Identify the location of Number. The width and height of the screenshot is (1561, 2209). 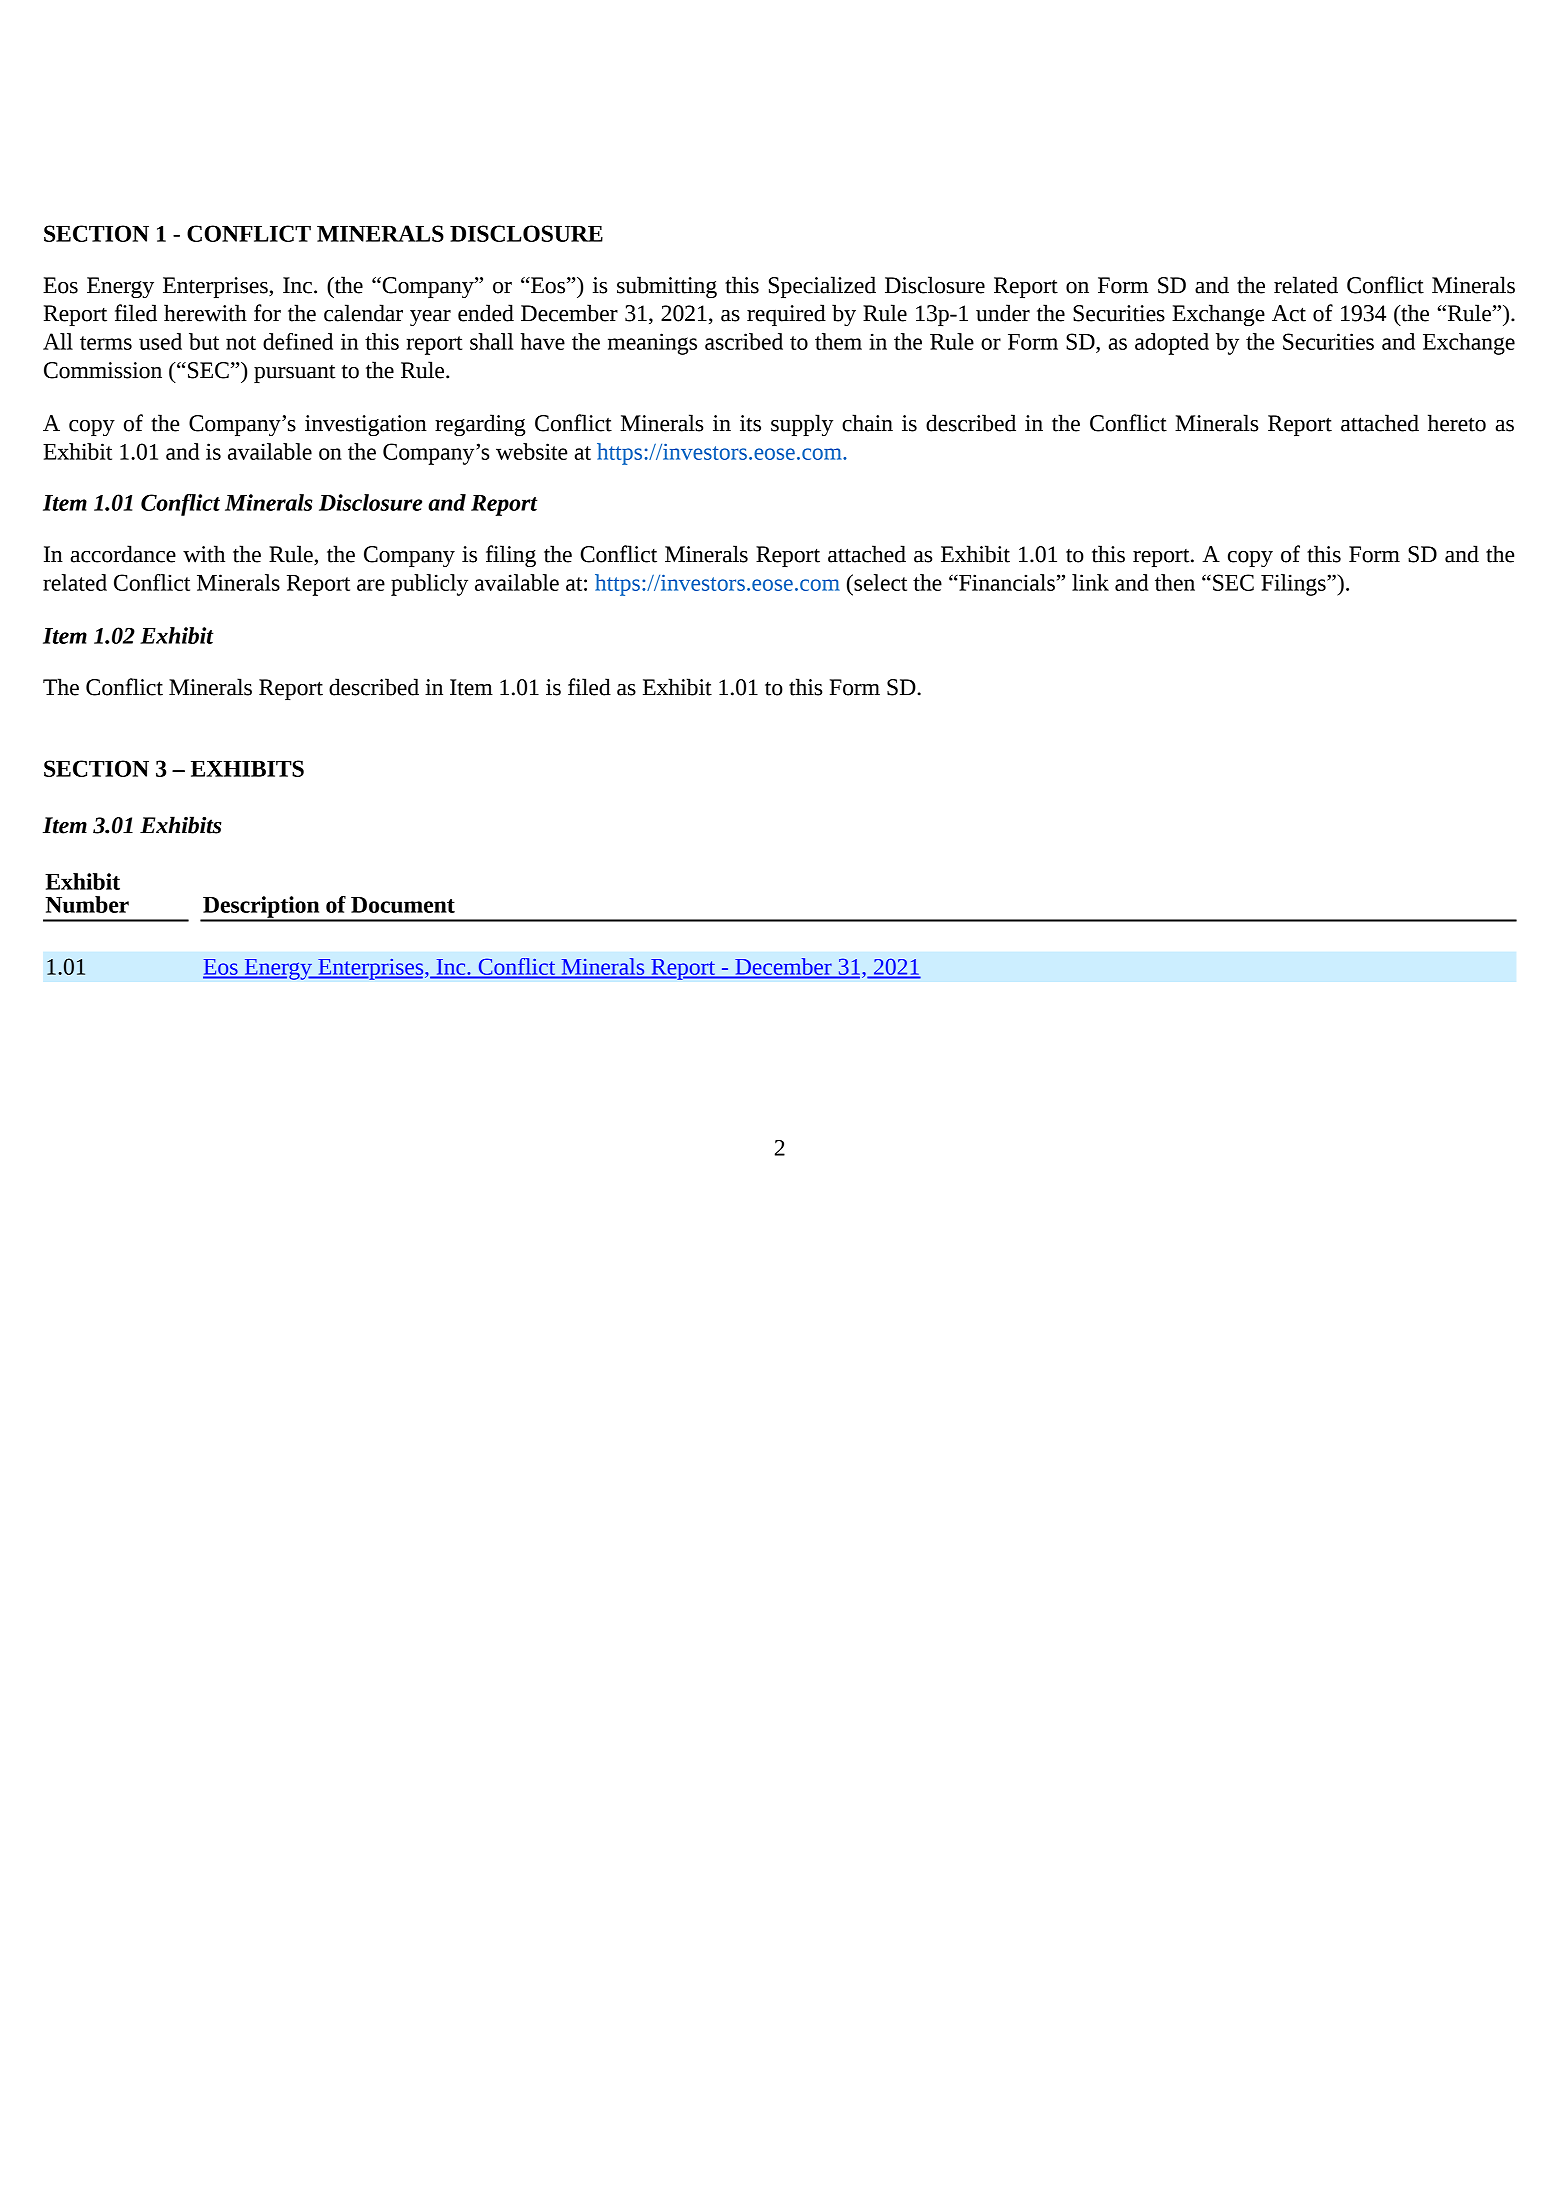
(87, 904).
